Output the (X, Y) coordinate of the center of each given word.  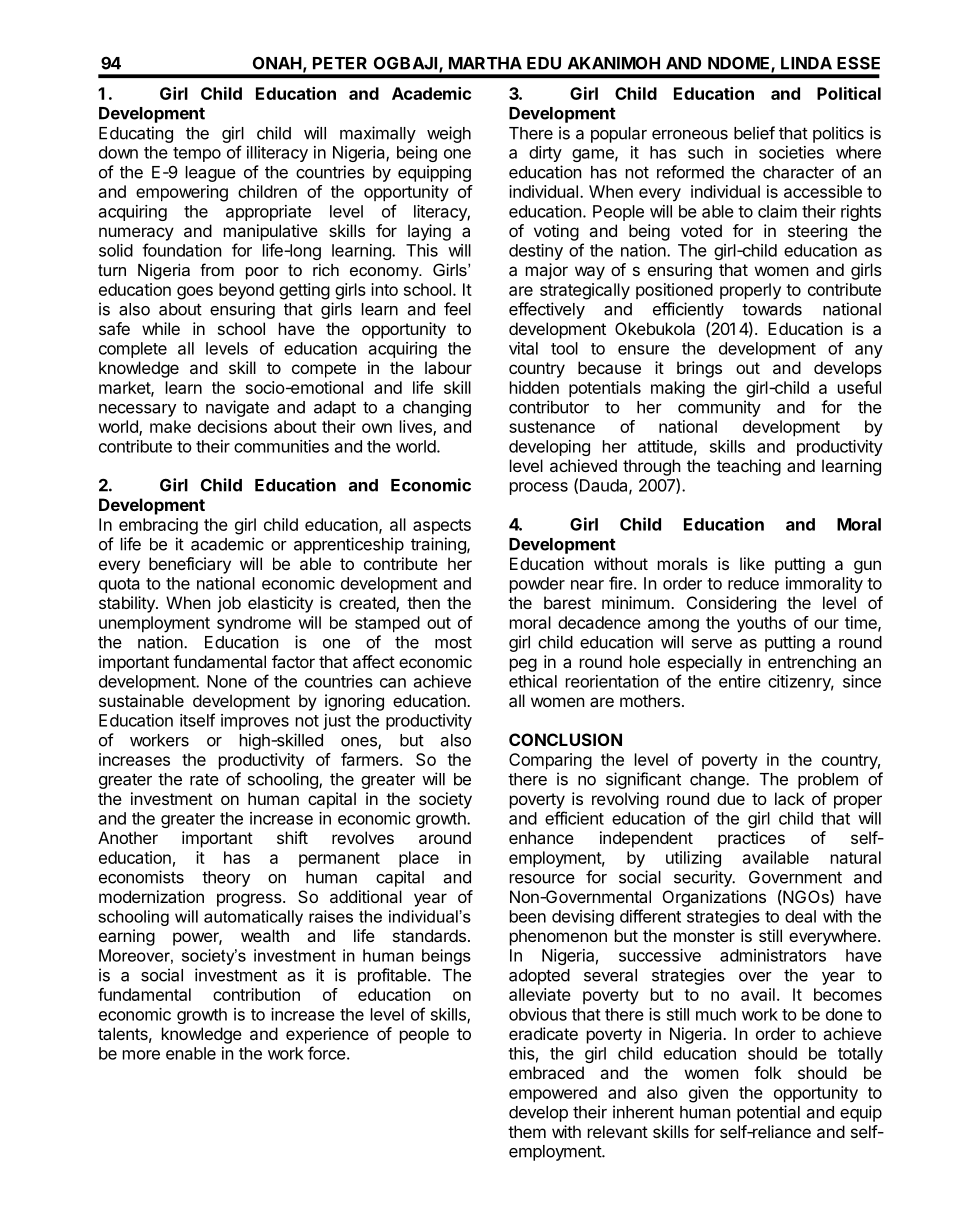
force (327, 1053)
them (527, 1131)
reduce (753, 583)
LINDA (806, 63)
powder (537, 585)
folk (768, 1072)
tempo (197, 154)
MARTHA (485, 63)
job (229, 604)
